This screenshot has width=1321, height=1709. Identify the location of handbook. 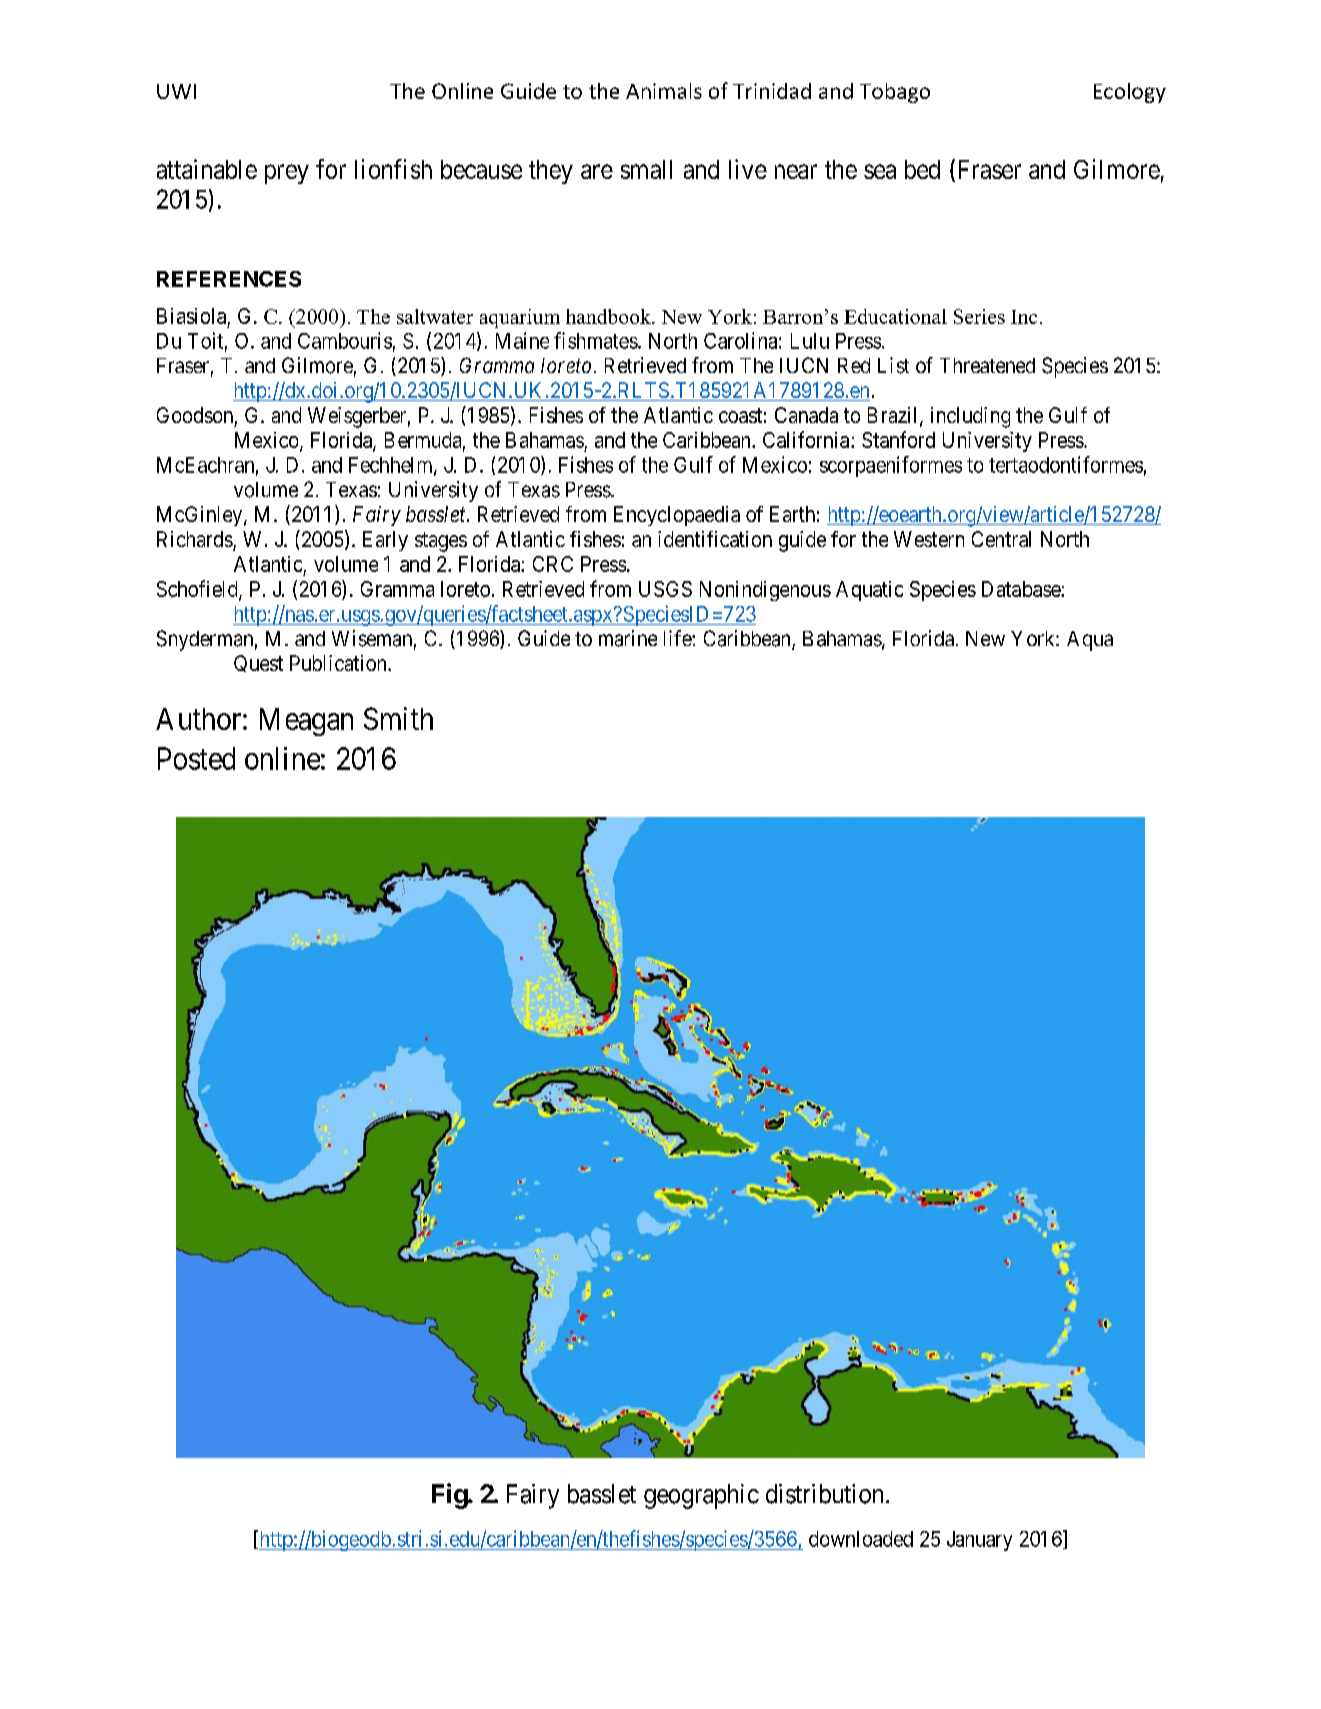
(609, 316).
